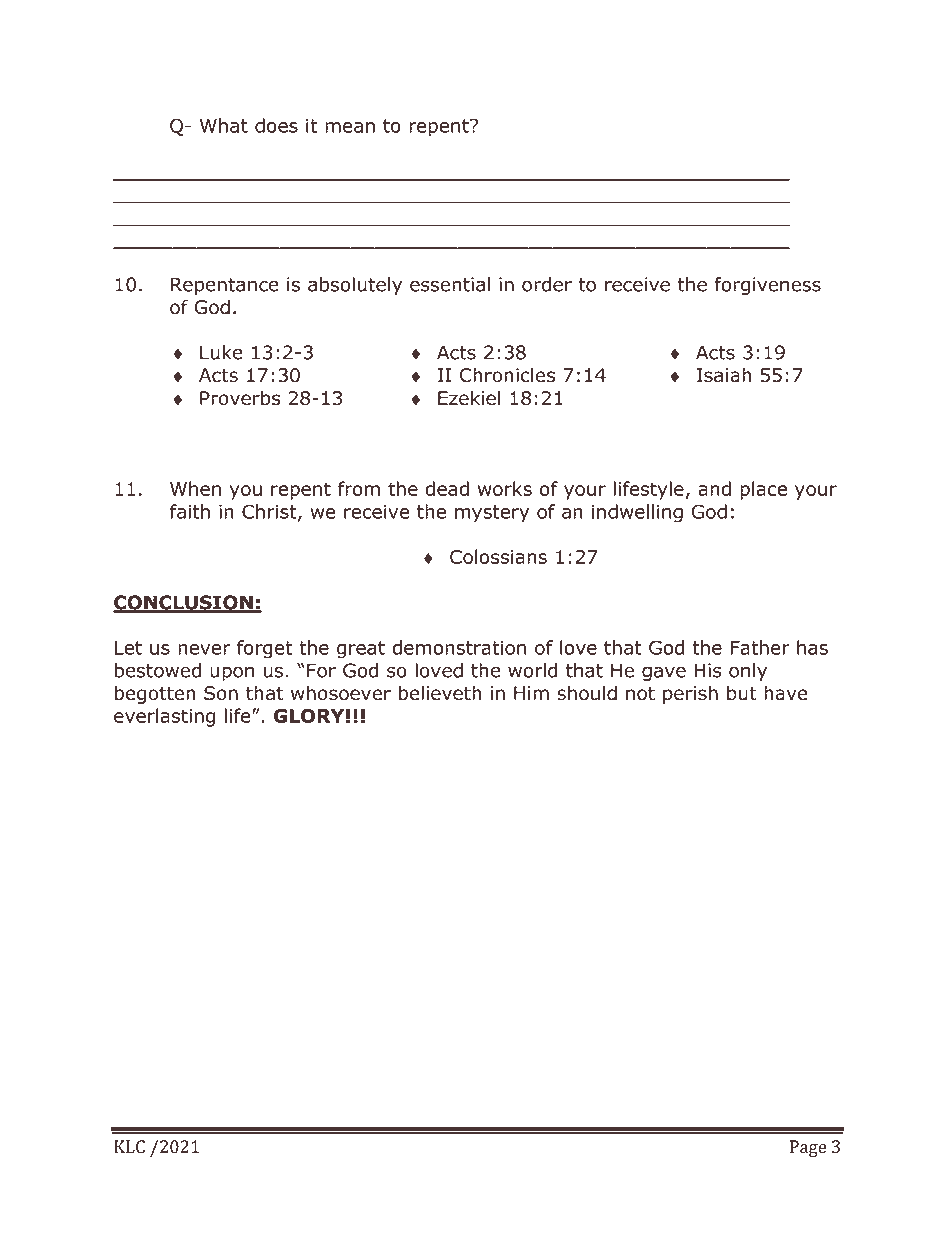 Image resolution: width=952 pixels, height=1233 pixels. Describe the element at coordinates (276, 125) in the document. I see `does` at that location.
